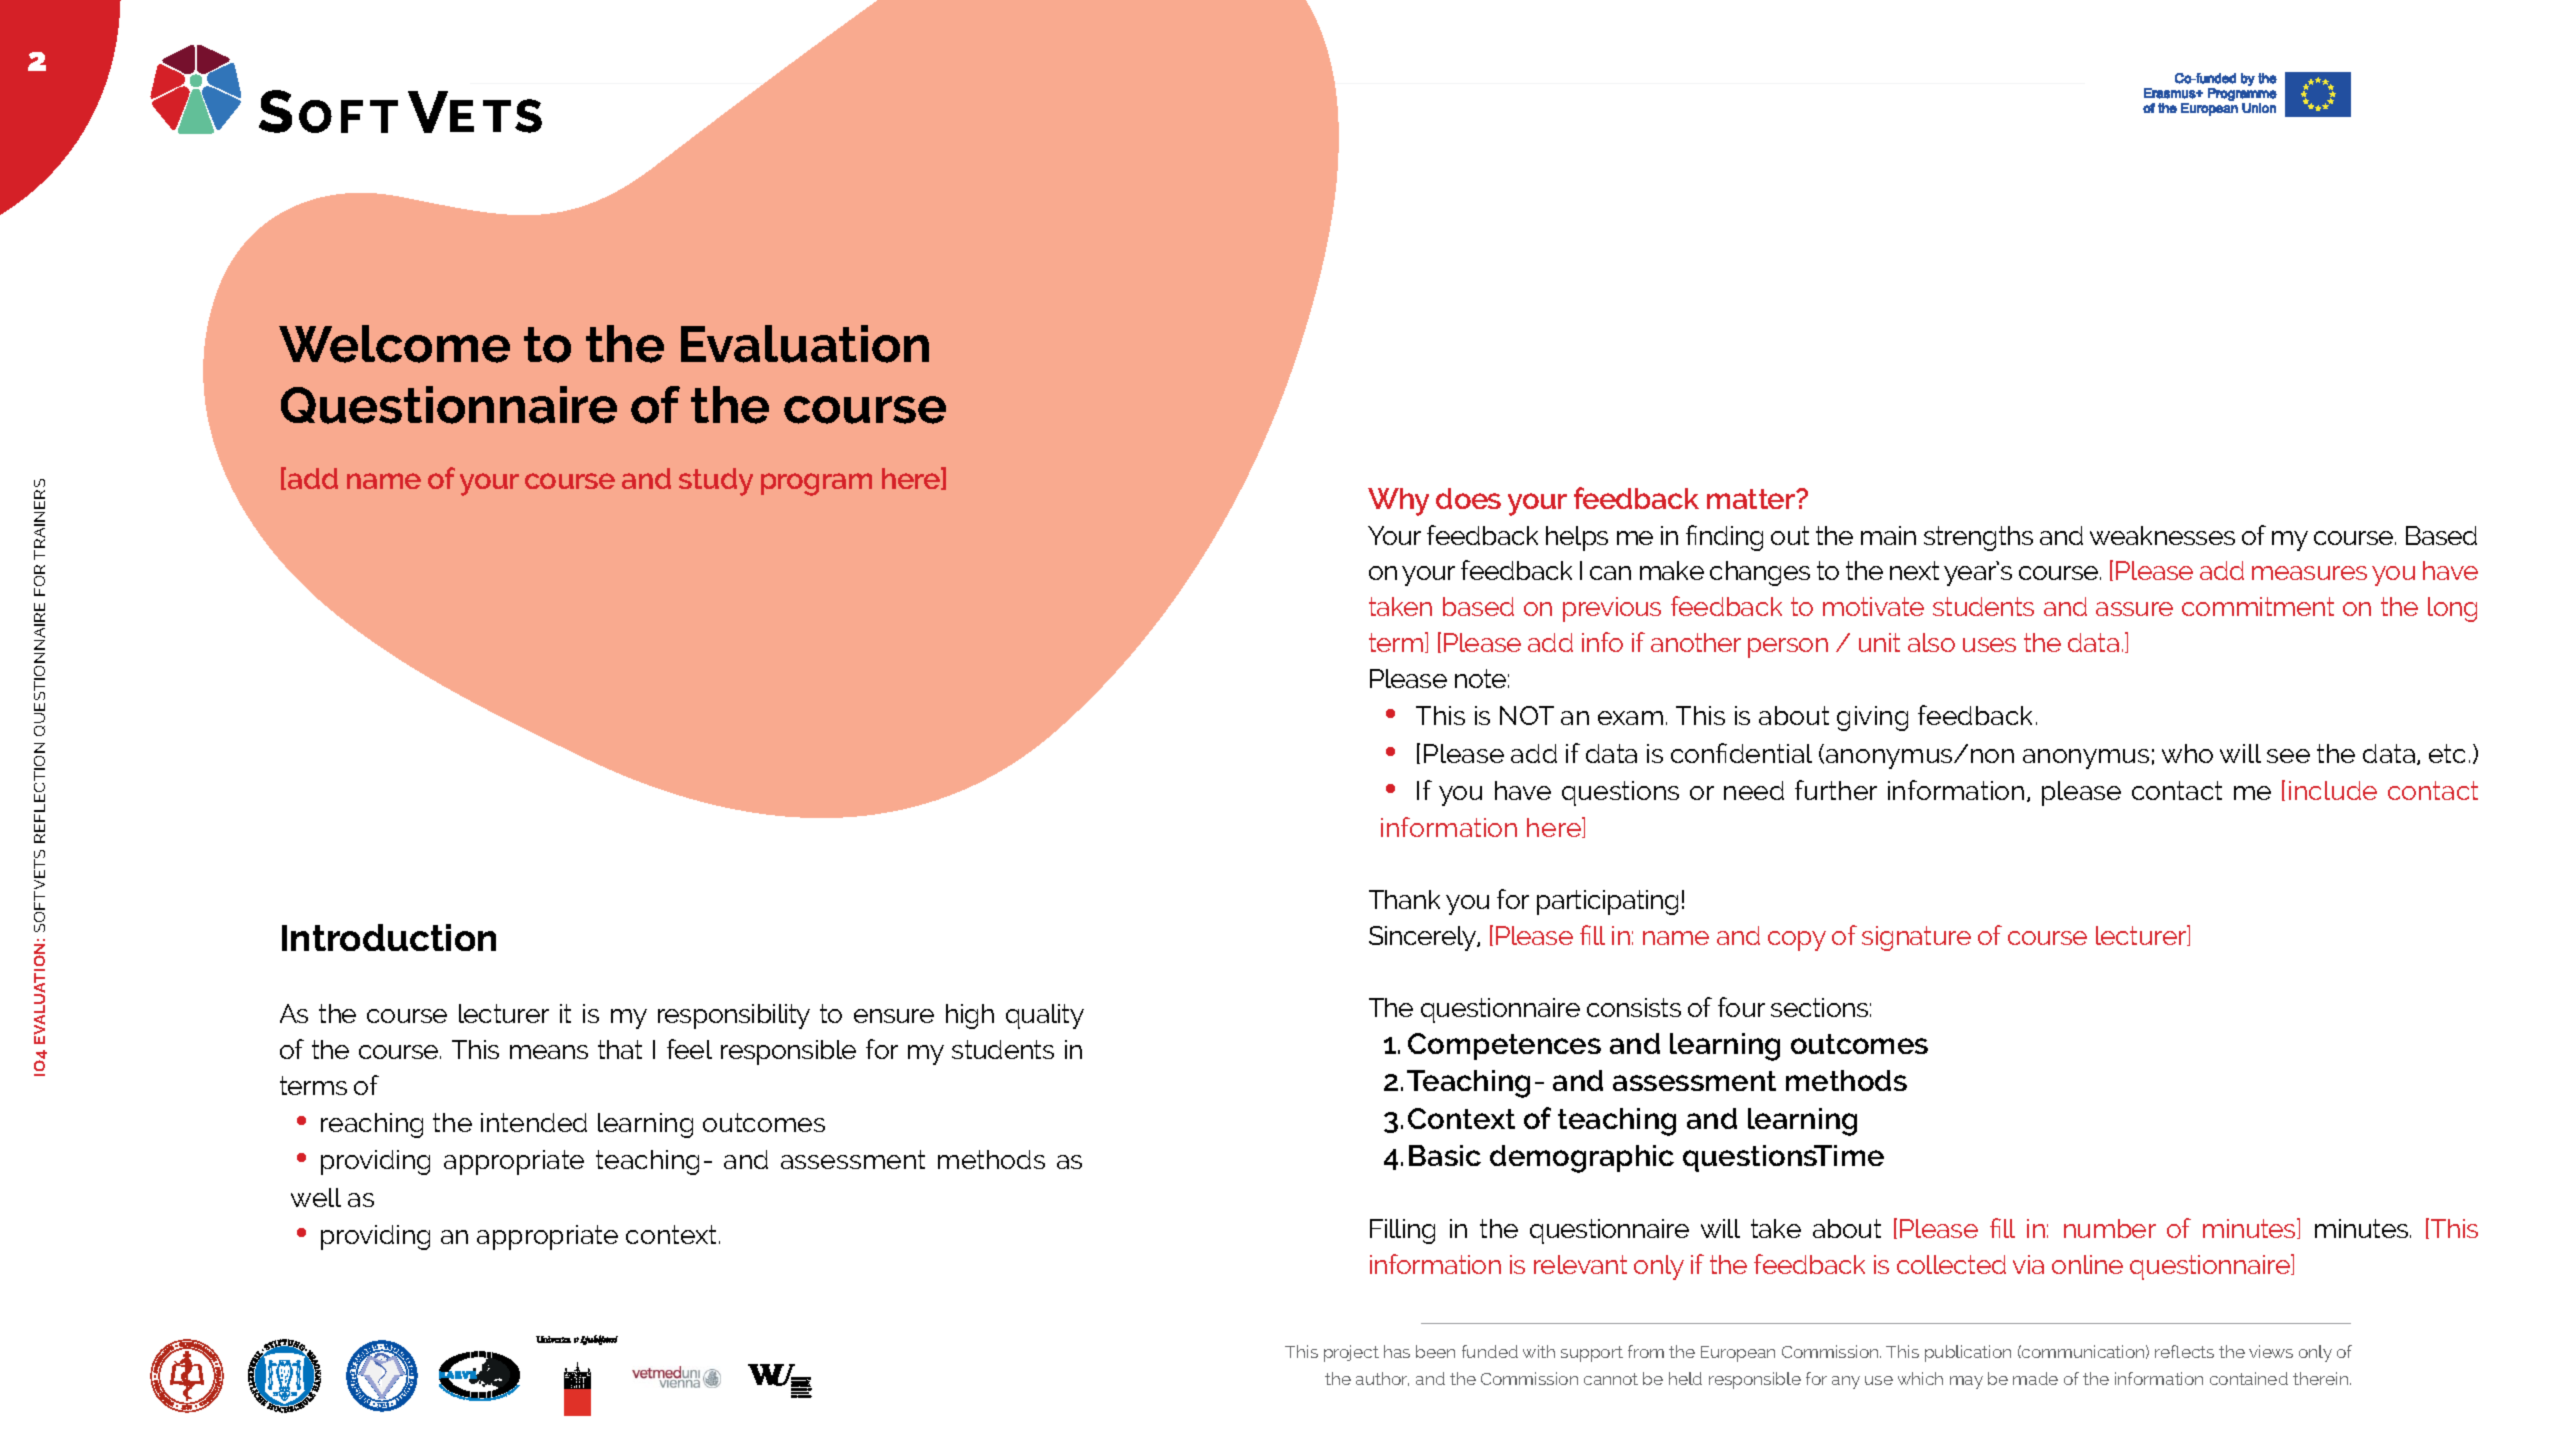 This image has height=1437, width=2555. Describe the element at coordinates (2162, 535) in the image. I see `weaknesses` at that location.
